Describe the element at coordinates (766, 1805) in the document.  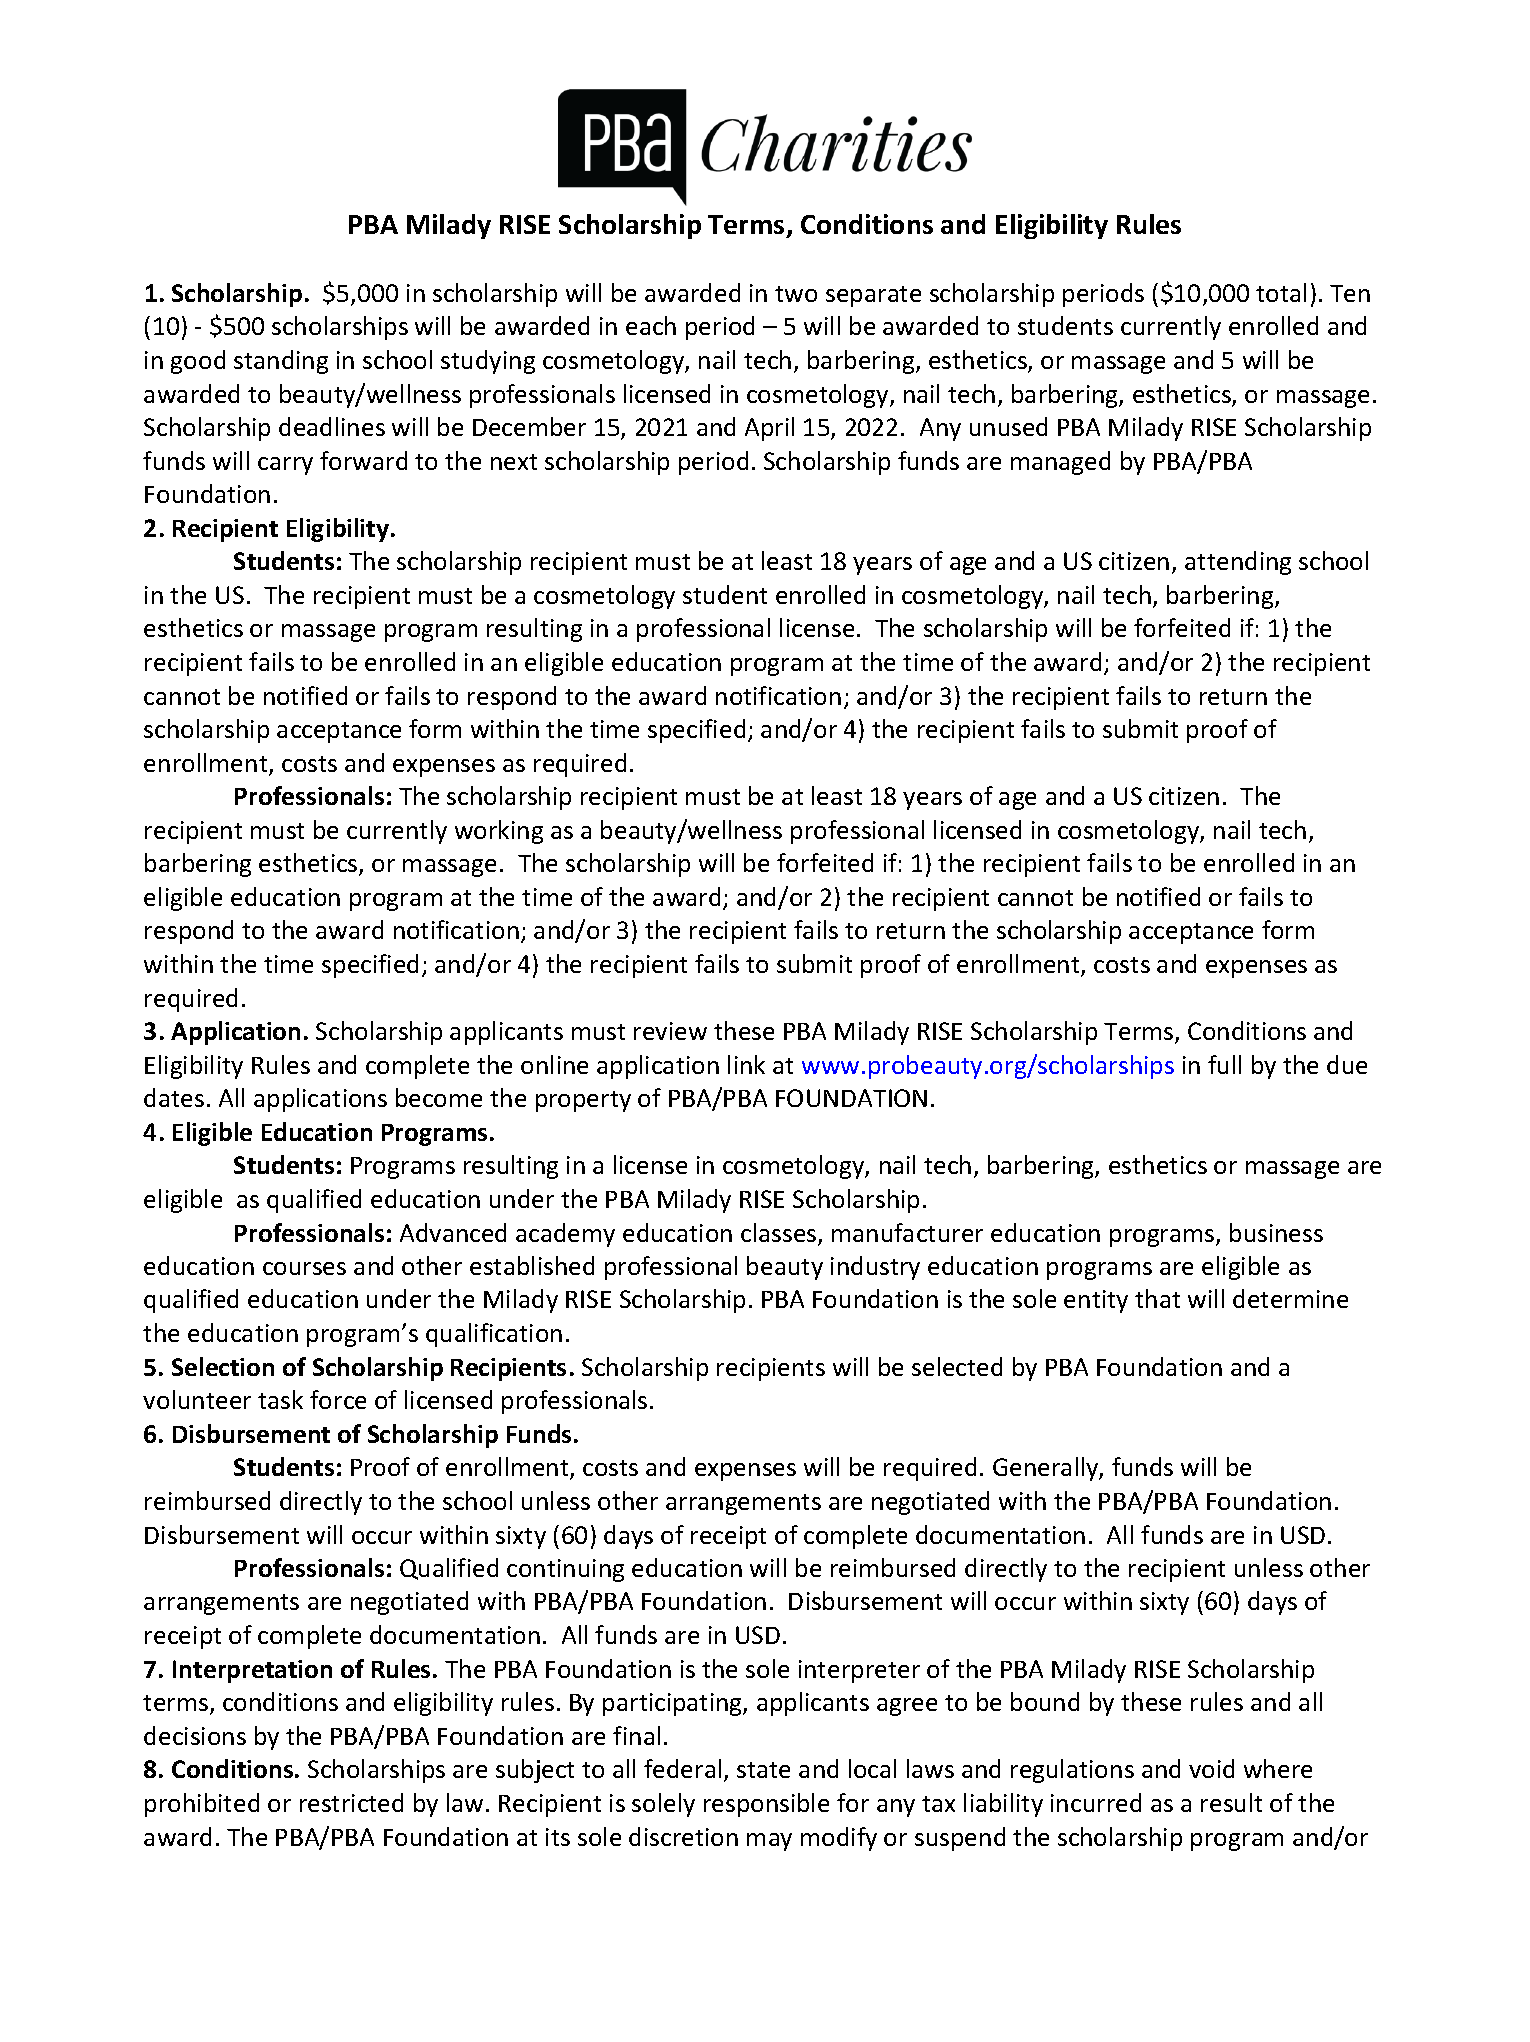
I see `responsible` at that location.
